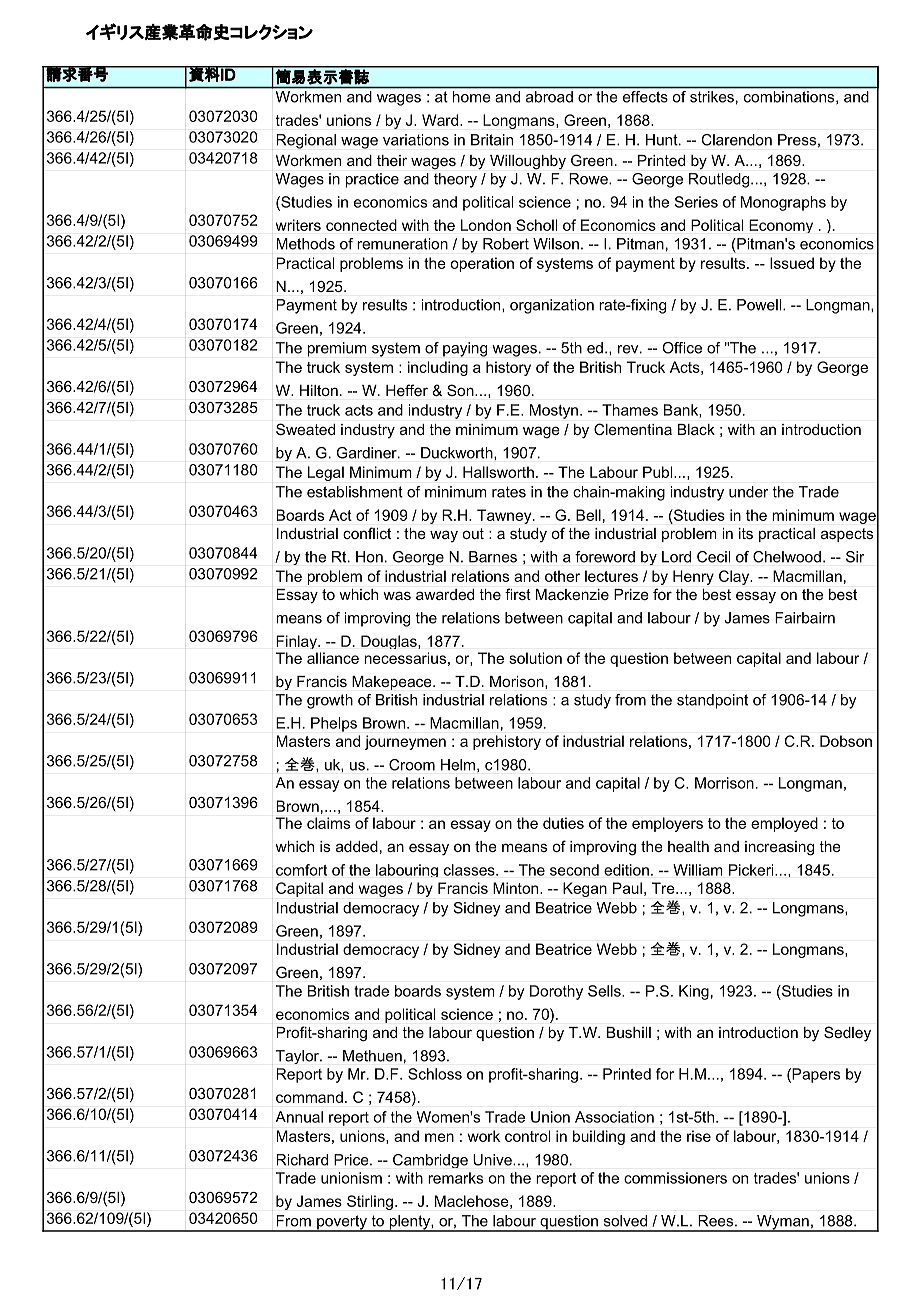 Image resolution: width=924 pixels, height=1308 pixels. Describe the element at coordinates (599, 1137) in the image. I see `building` at that location.
